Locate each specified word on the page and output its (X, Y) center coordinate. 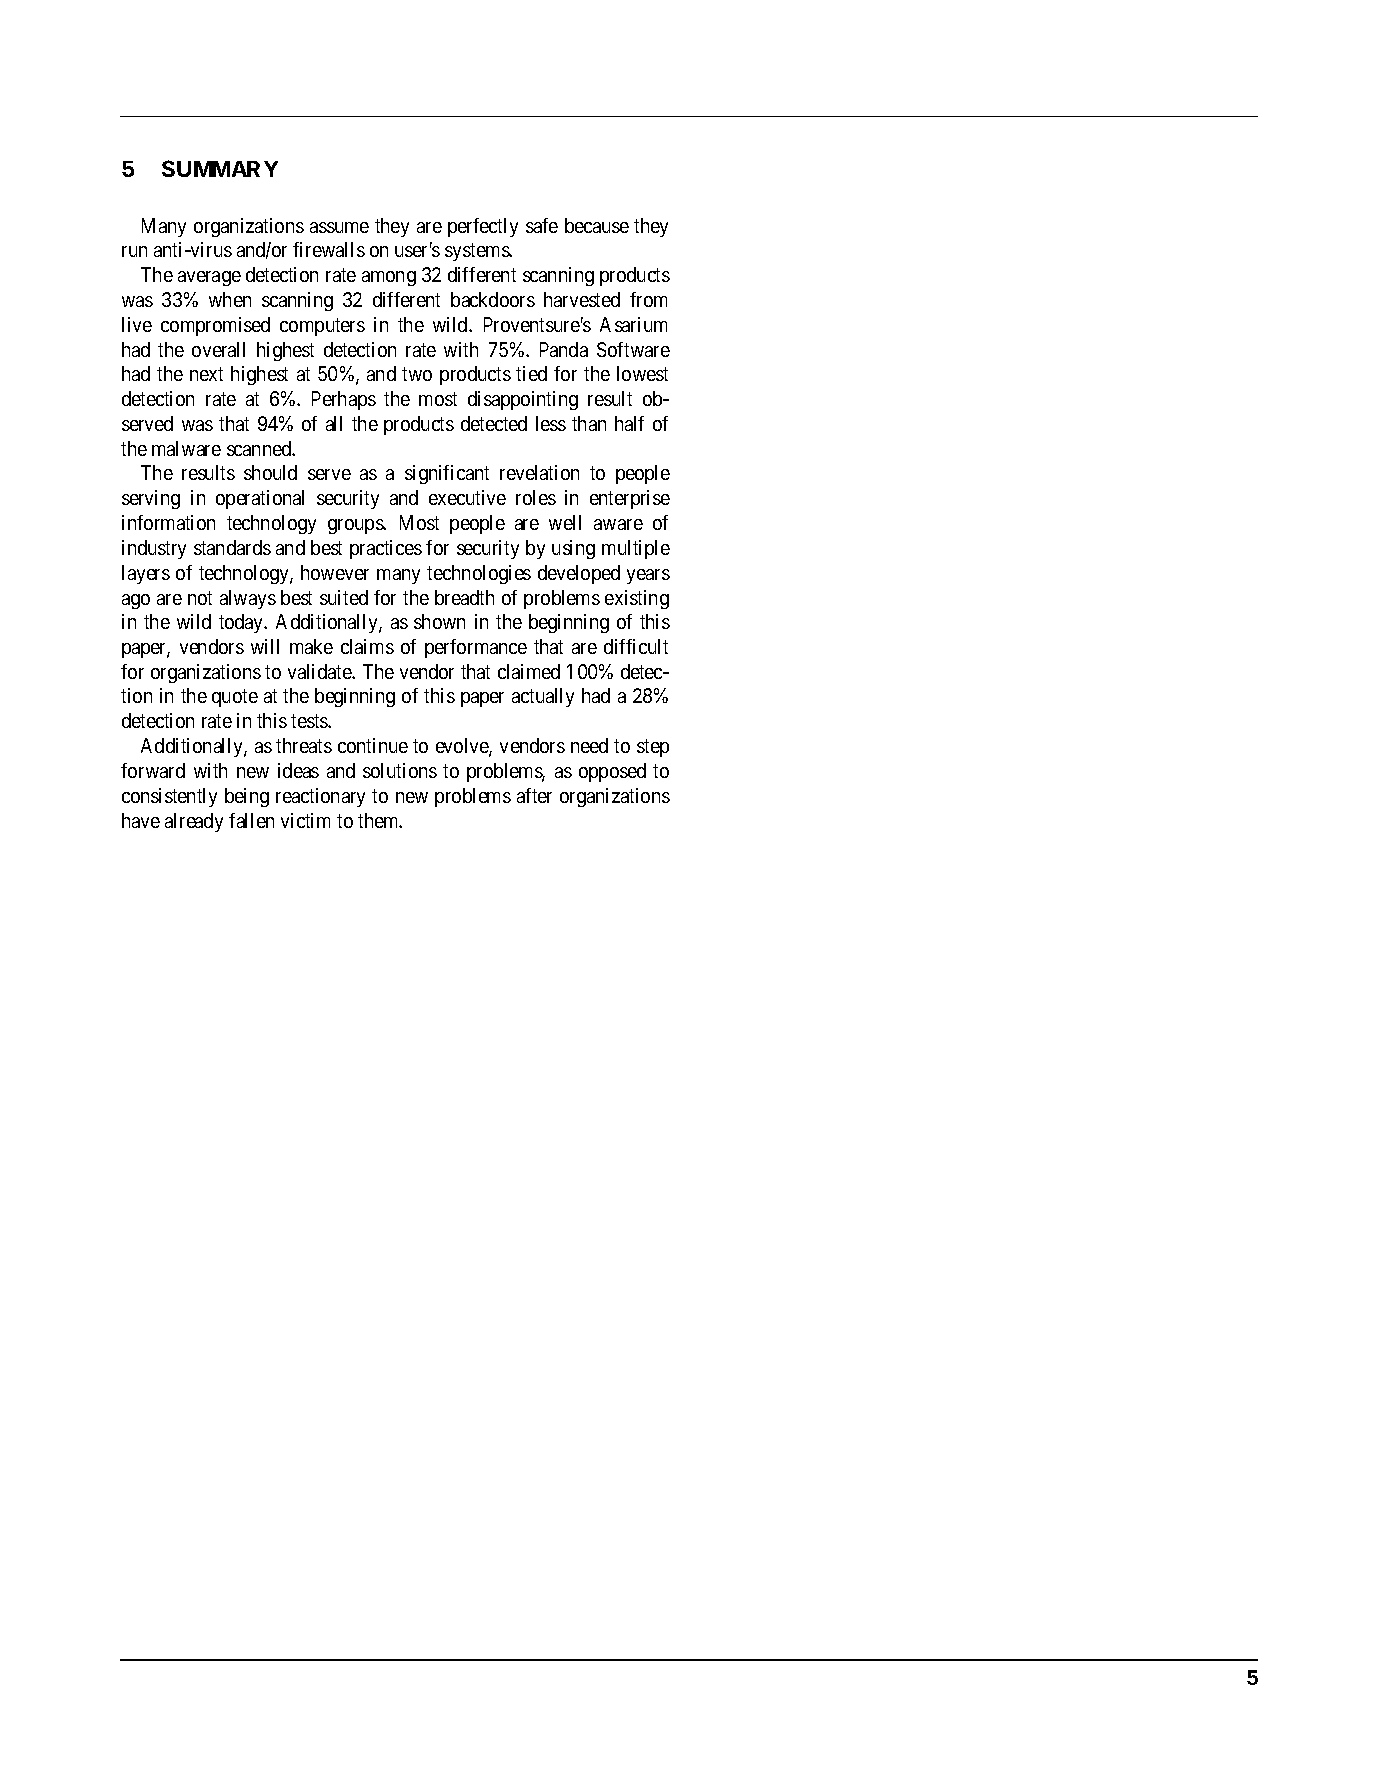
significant (447, 474)
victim (305, 820)
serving (151, 499)
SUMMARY (220, 168)
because (597, 225)
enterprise (630, 499)
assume (339, 227)
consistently (169, 797)
